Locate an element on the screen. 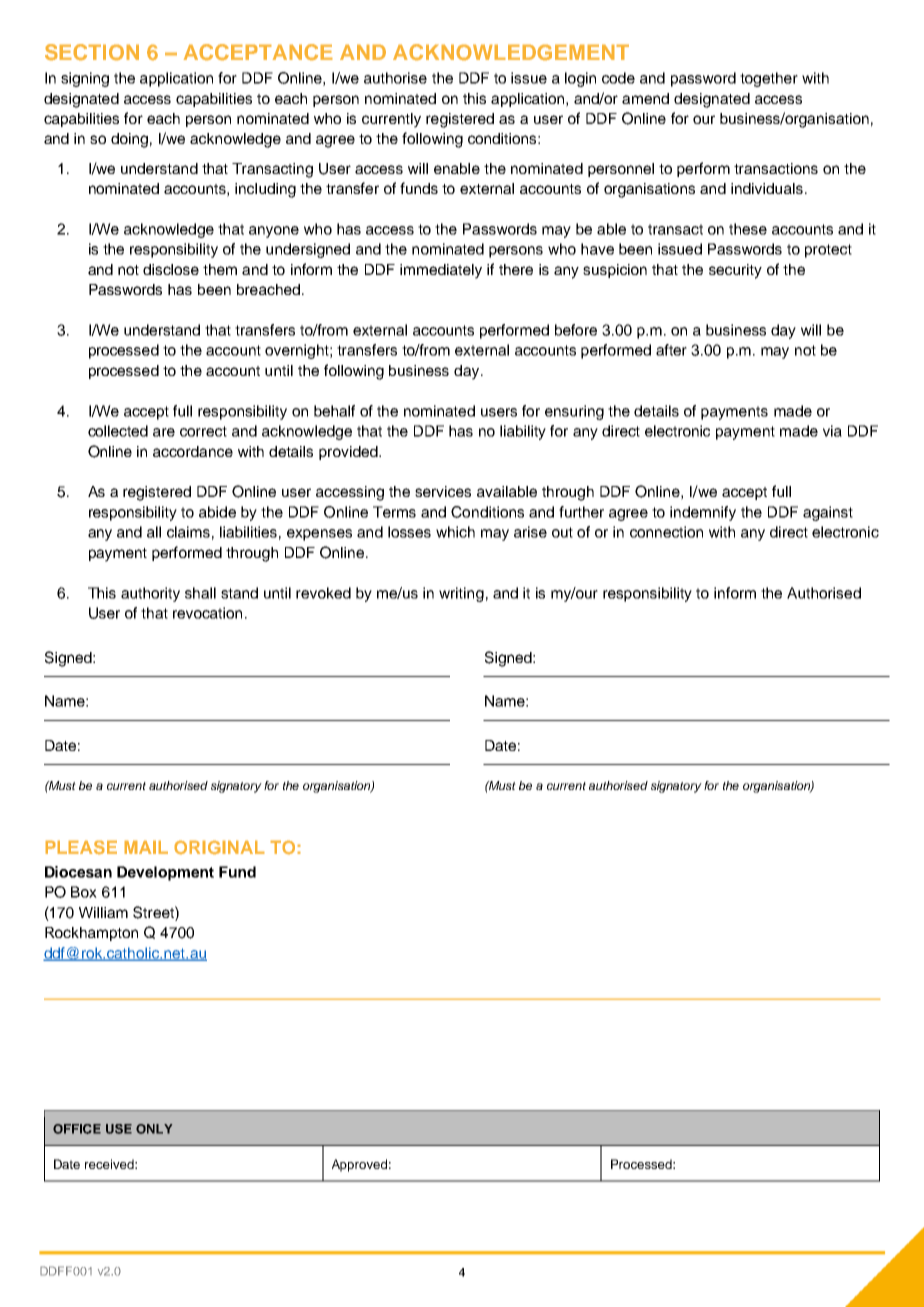 The image size is (924, 1307). immediately is located at coordinates (441, 271).
